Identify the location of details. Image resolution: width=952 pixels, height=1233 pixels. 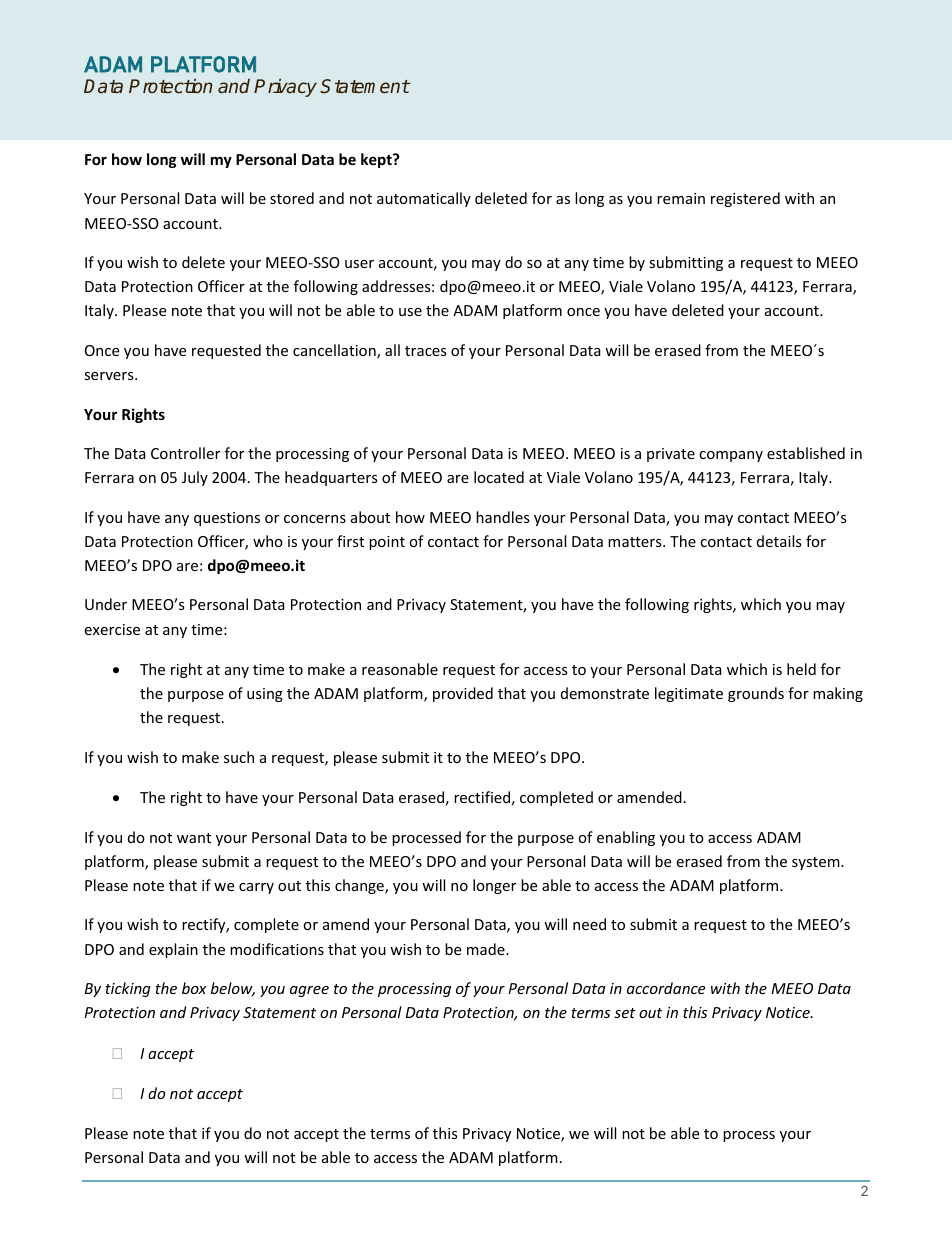
(779, 541).
